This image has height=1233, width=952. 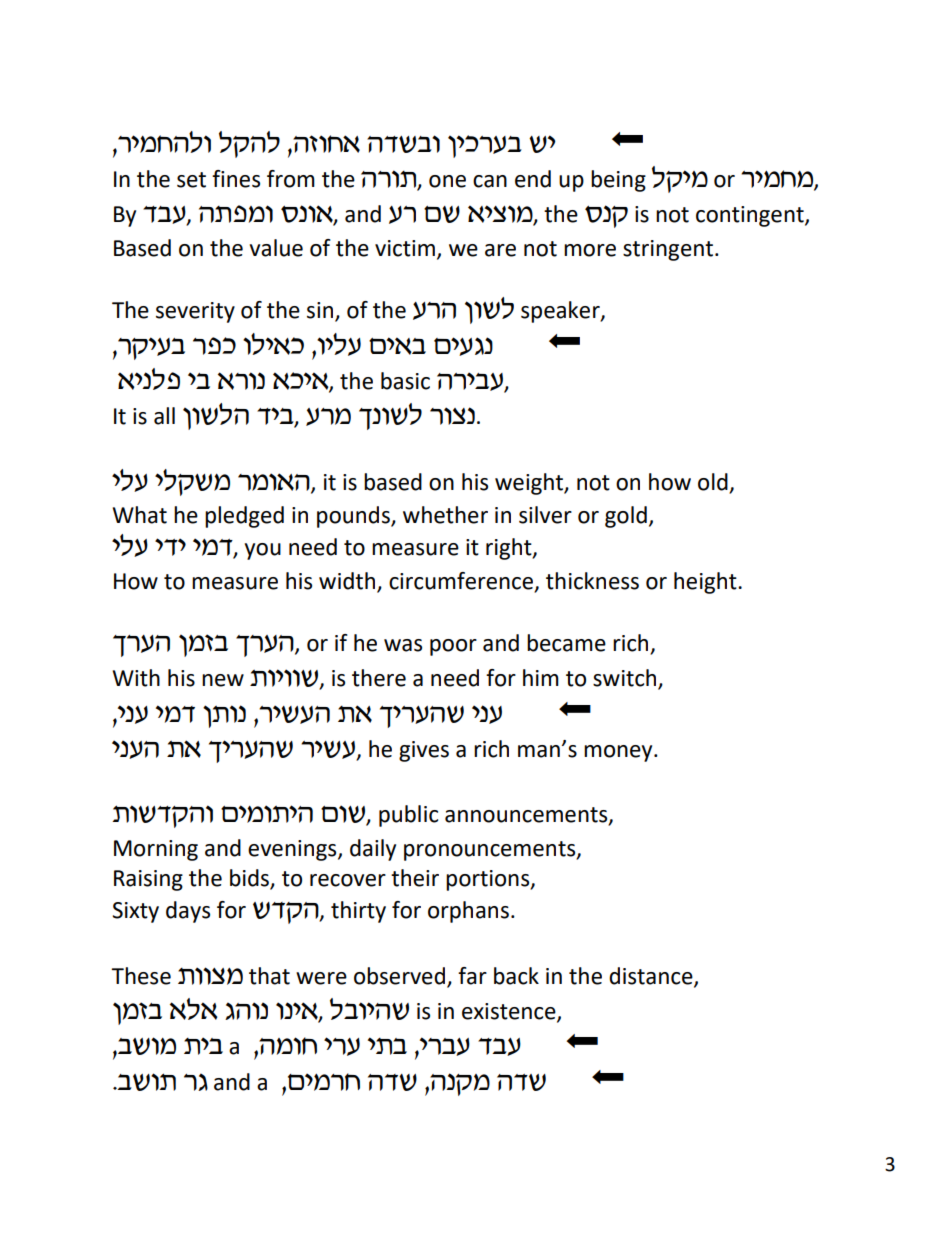 I want to click on being, so click(x=618, y=181).
